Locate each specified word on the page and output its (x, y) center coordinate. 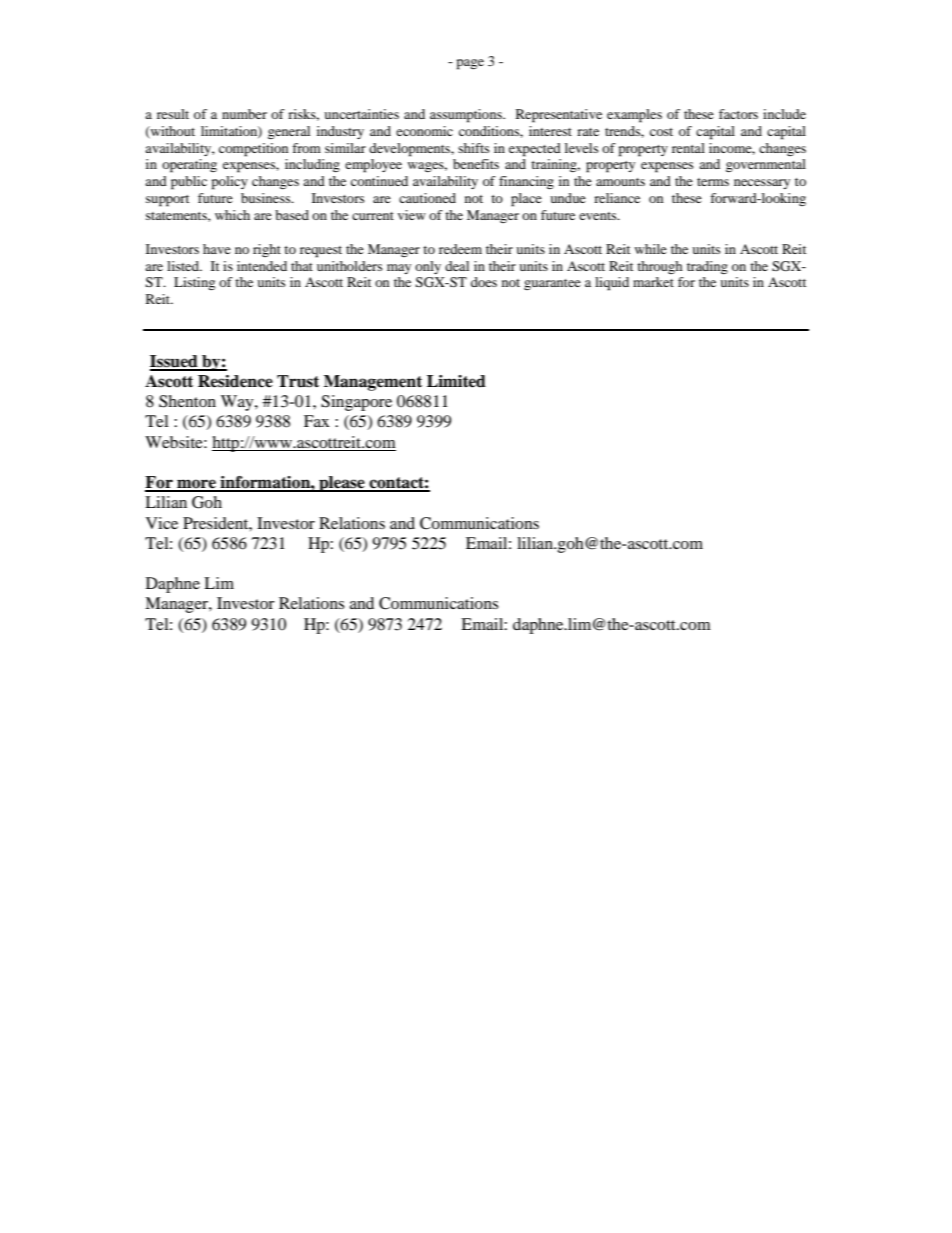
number (244, 114)
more (196, 485)
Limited (456, 381)
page (470, 64)
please (342, 484)
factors (738, 114)
